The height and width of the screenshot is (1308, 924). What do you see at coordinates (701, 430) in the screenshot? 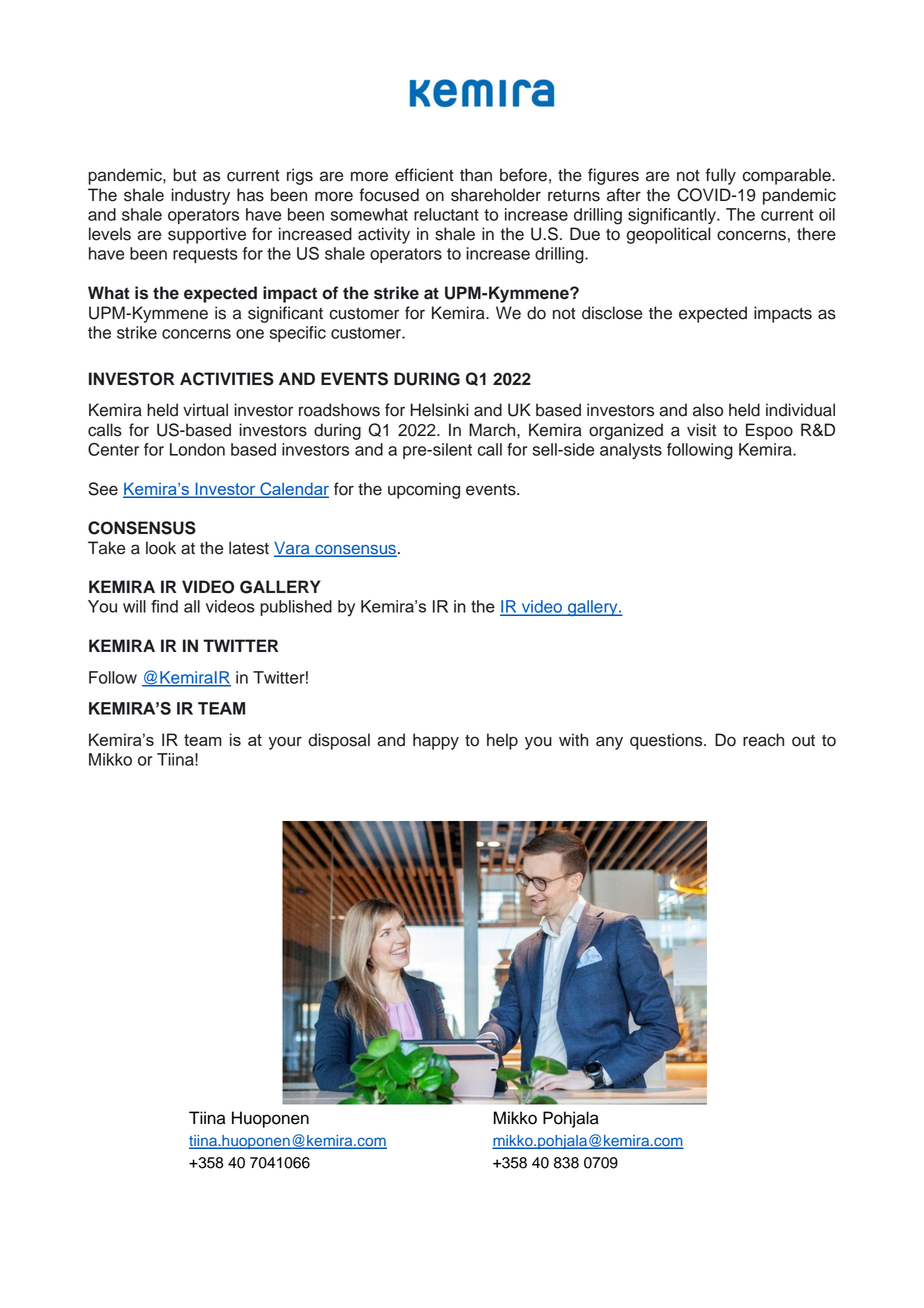
I see `visit` at bounding box center [701, 430].
